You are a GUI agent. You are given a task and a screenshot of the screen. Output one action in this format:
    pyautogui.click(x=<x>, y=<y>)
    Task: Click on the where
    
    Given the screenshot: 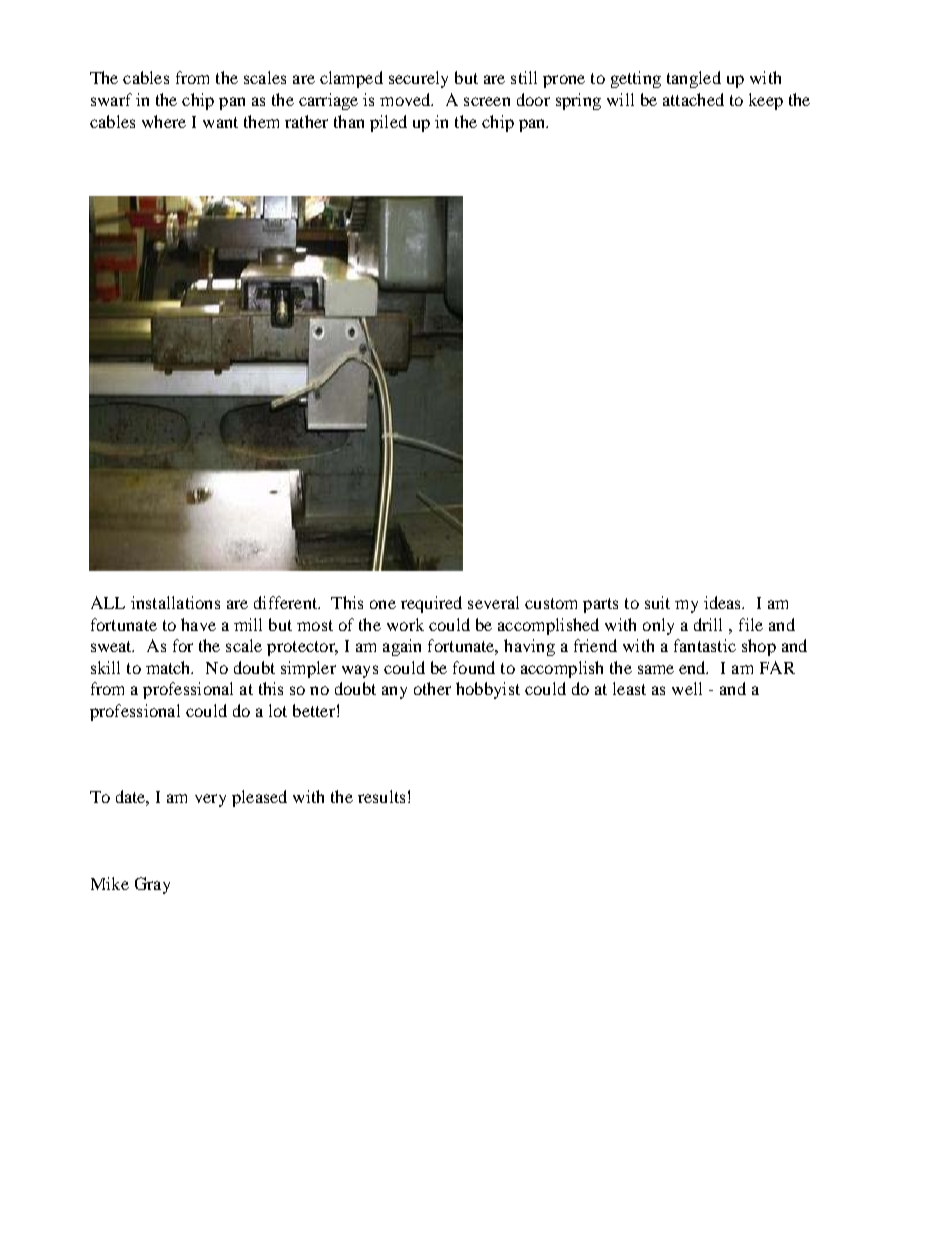 What is the action you would take?
    pyautogui.click(x=164, y=121)
